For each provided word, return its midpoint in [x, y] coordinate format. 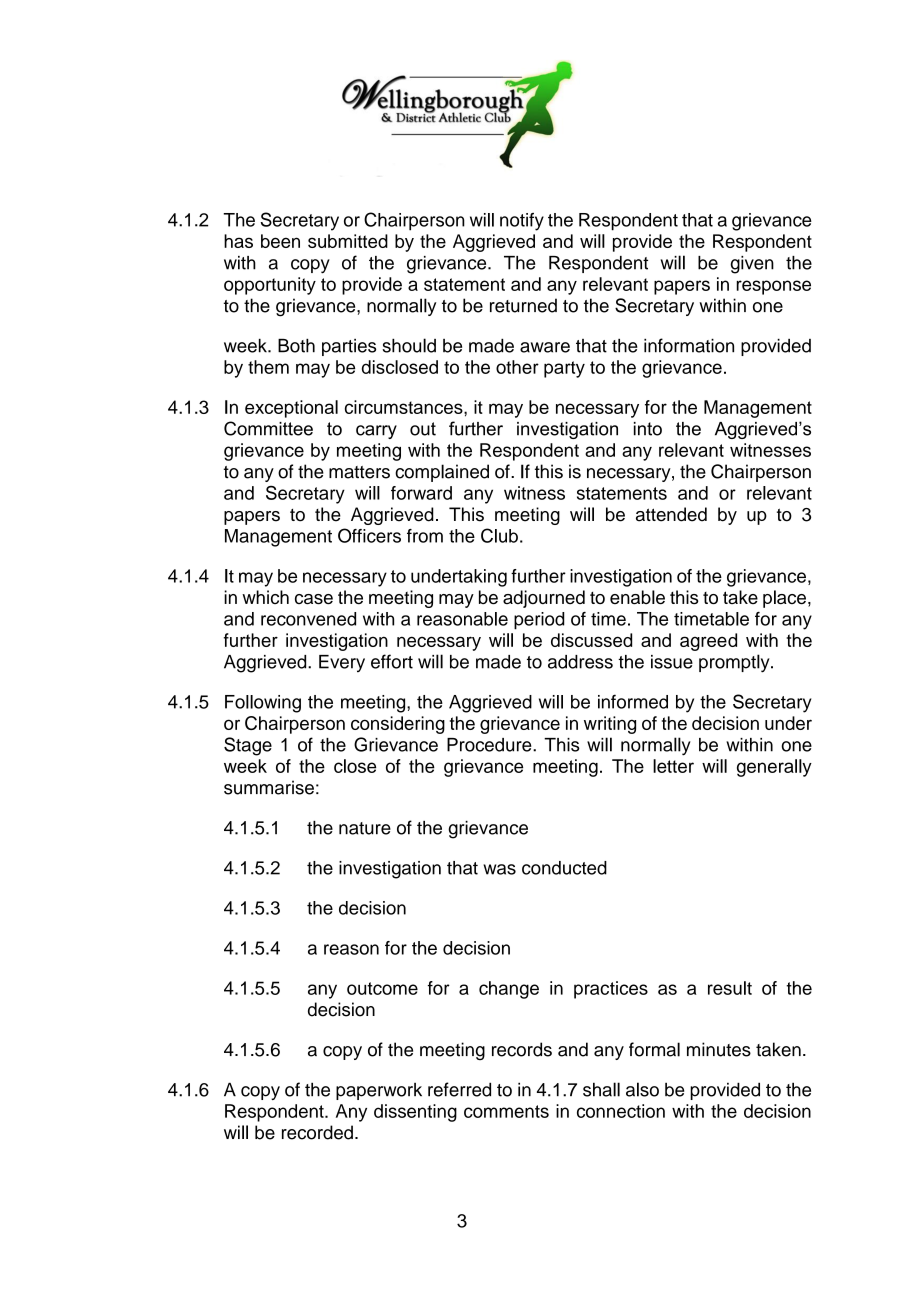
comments [506, 1111]
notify [522, 222]
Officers [369, 535]
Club [499, 535]
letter [673, 766]
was [499, 869]
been [280, 241]
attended [671, 514]
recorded [317, 1132]
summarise [269, 787]
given [752, 265]
